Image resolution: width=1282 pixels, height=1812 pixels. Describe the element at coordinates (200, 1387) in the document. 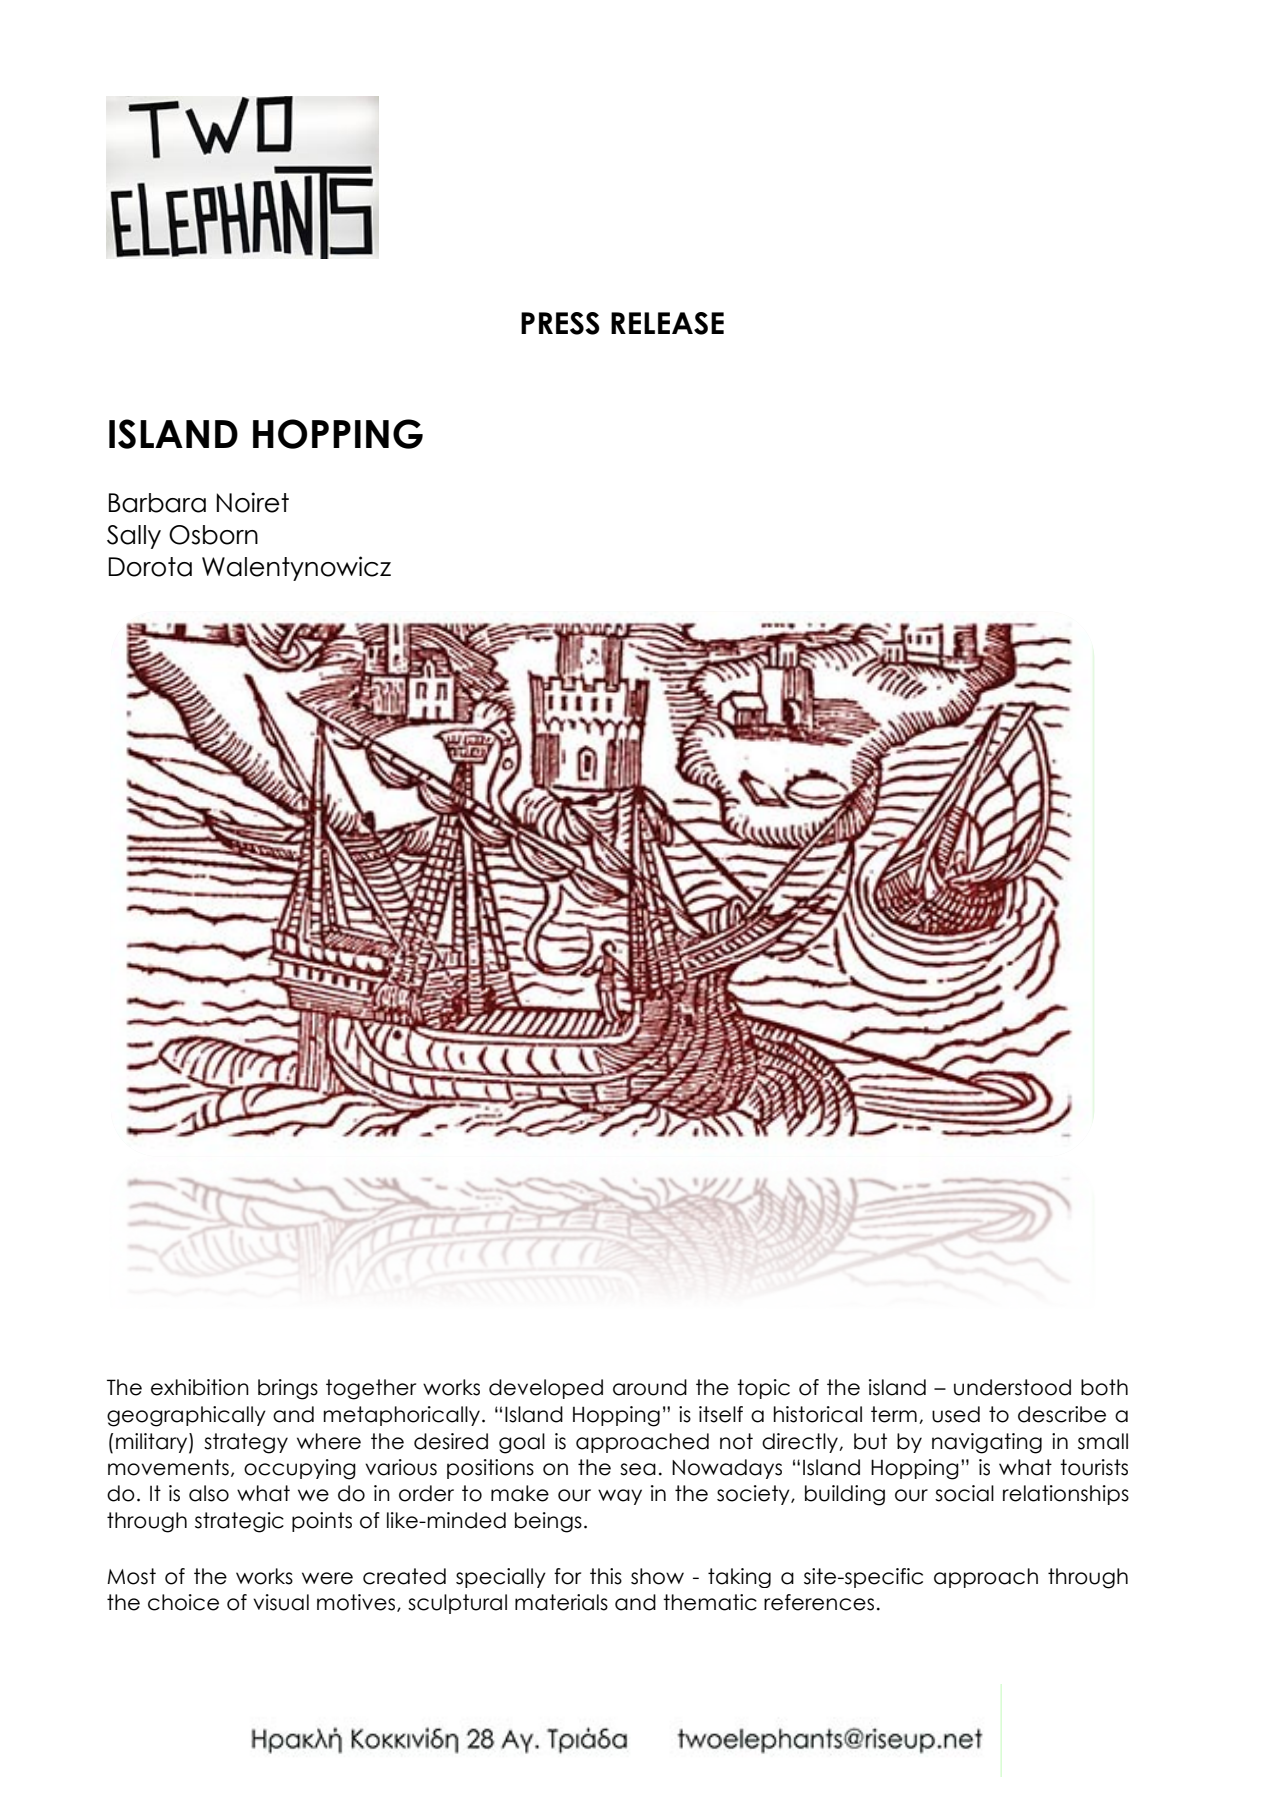

I see `exhibition` at that location.
